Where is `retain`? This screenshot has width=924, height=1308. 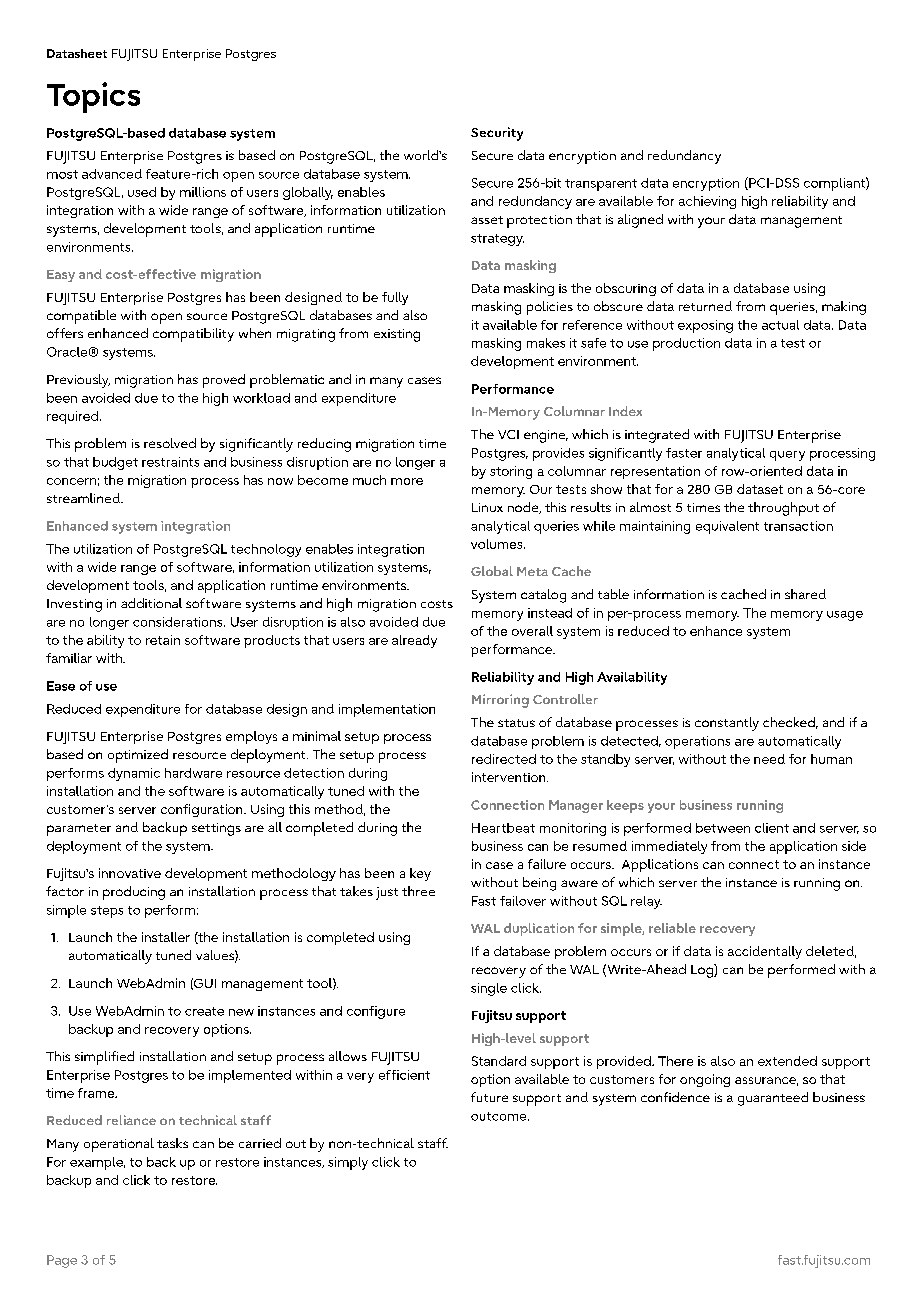
retain is located at coordinates (163, 640).
